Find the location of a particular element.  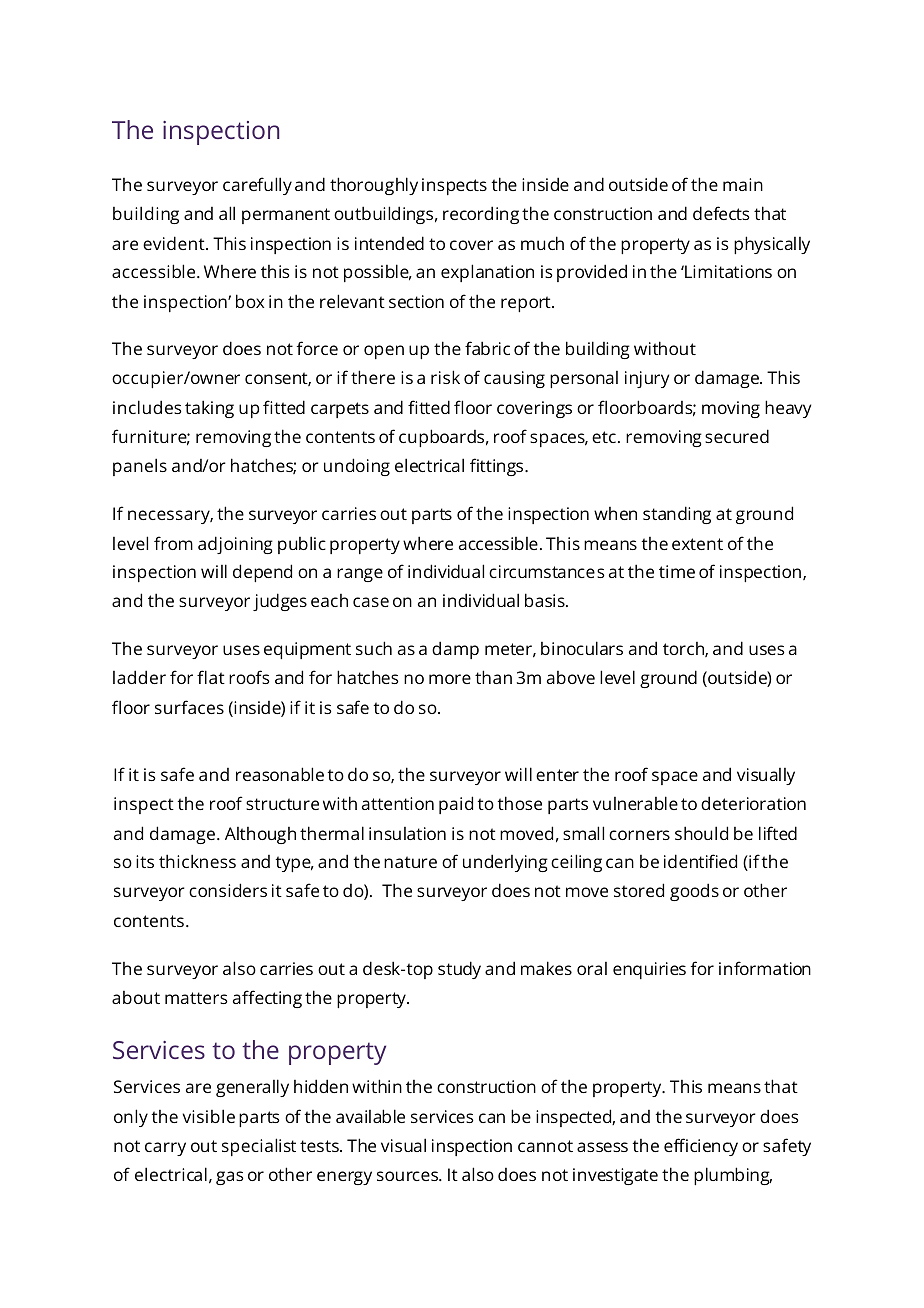

flat is located at coordinates (211, 677).
